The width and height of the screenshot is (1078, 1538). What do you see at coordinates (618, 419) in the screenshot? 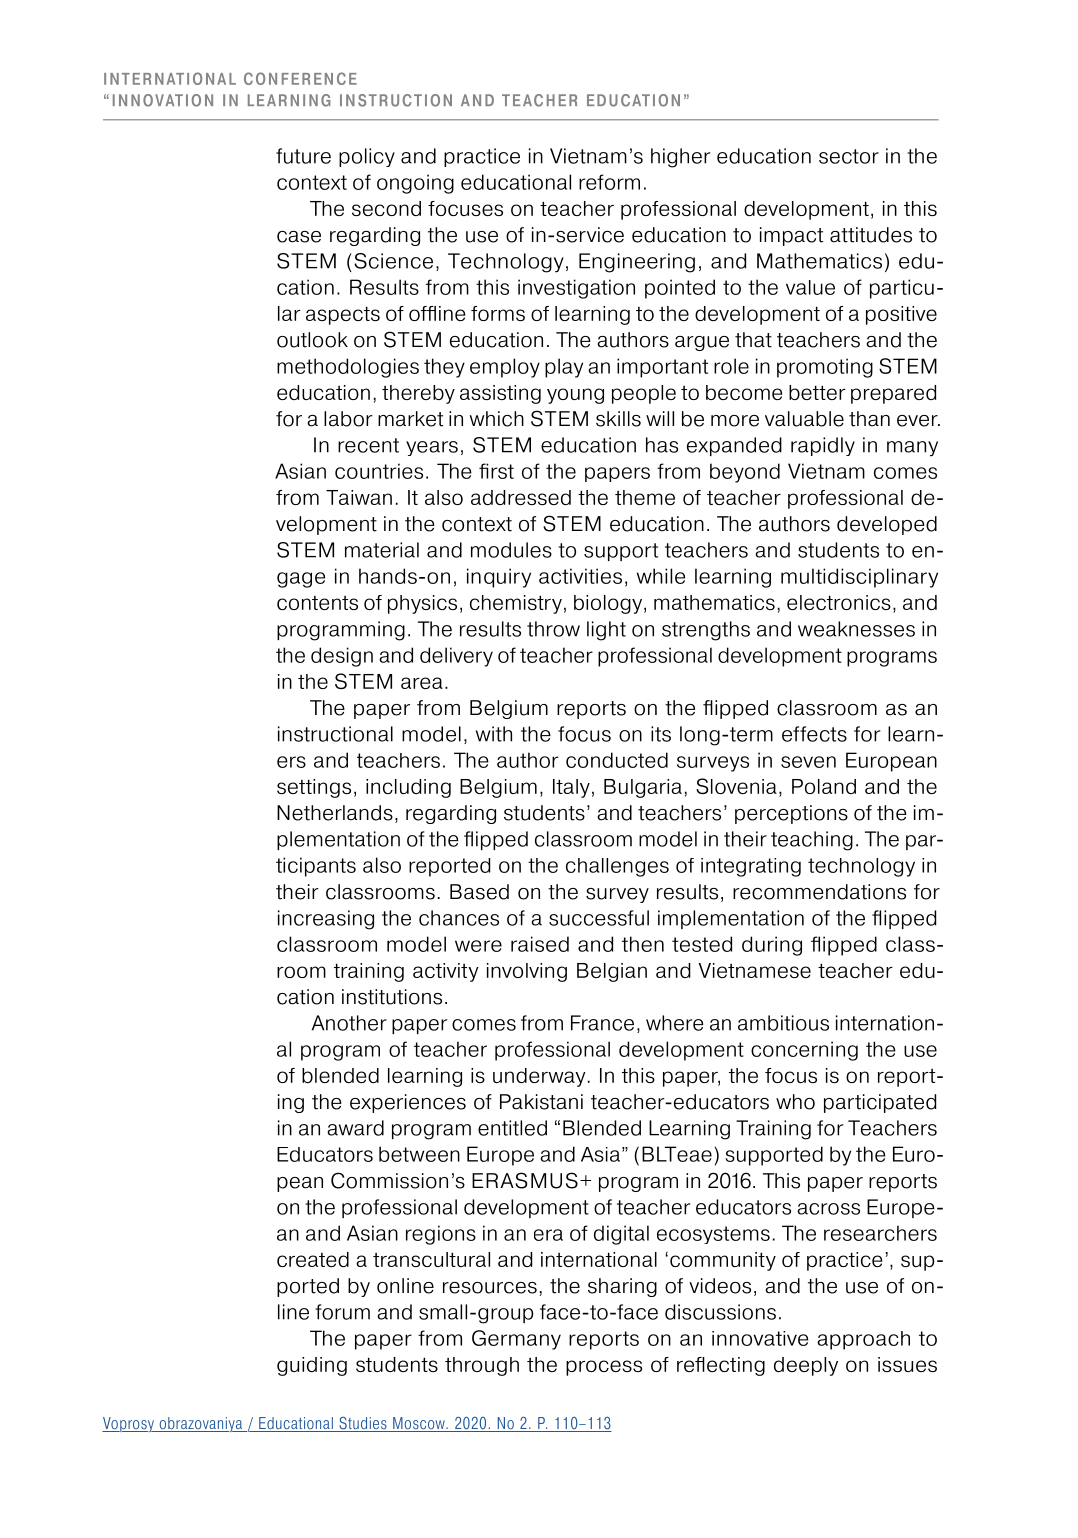
I see `skills` at bounding box center [618, 419].
